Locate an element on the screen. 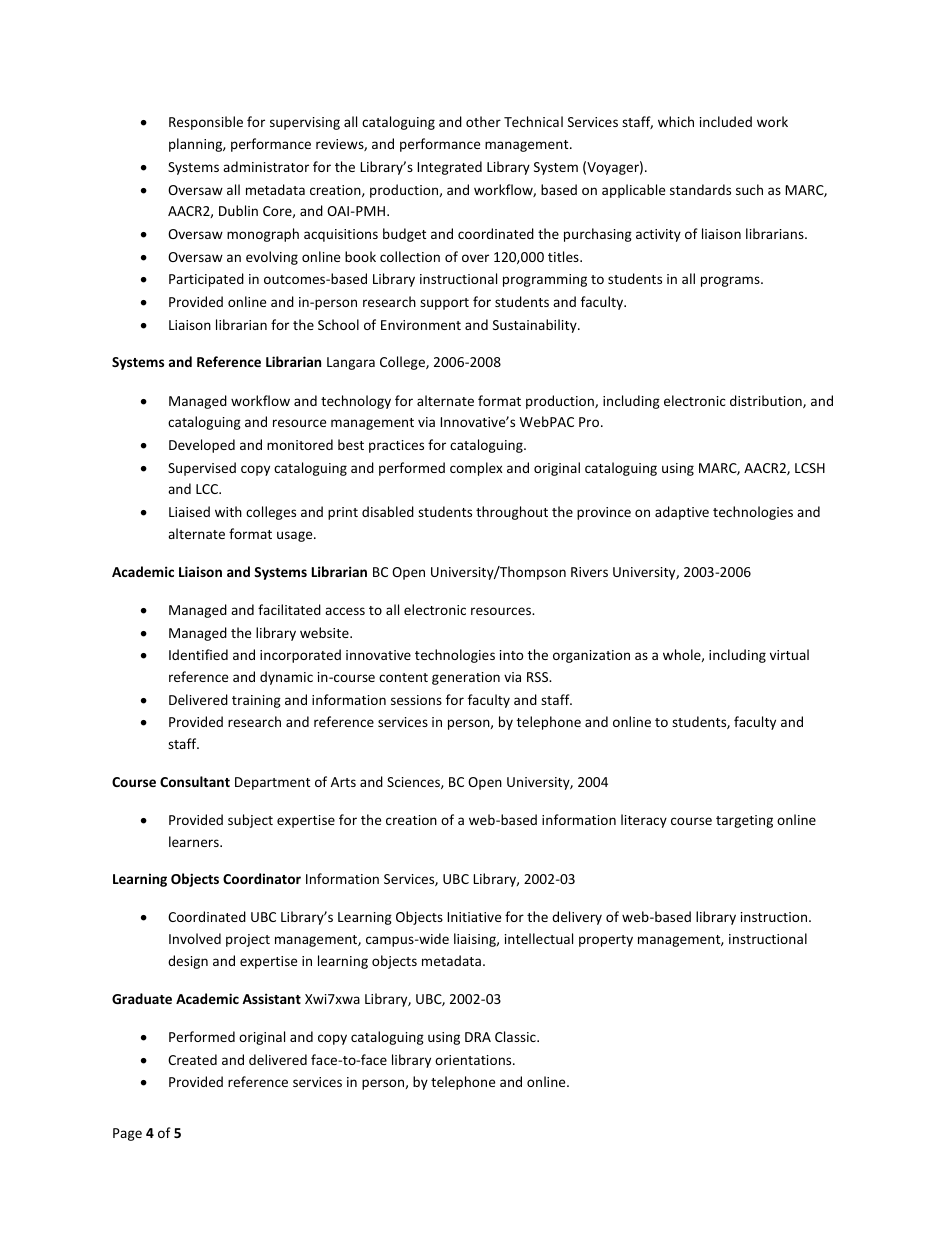 The height and width of the screenshot is (1233, 952). Environment is located at coordinates (421, 325).
